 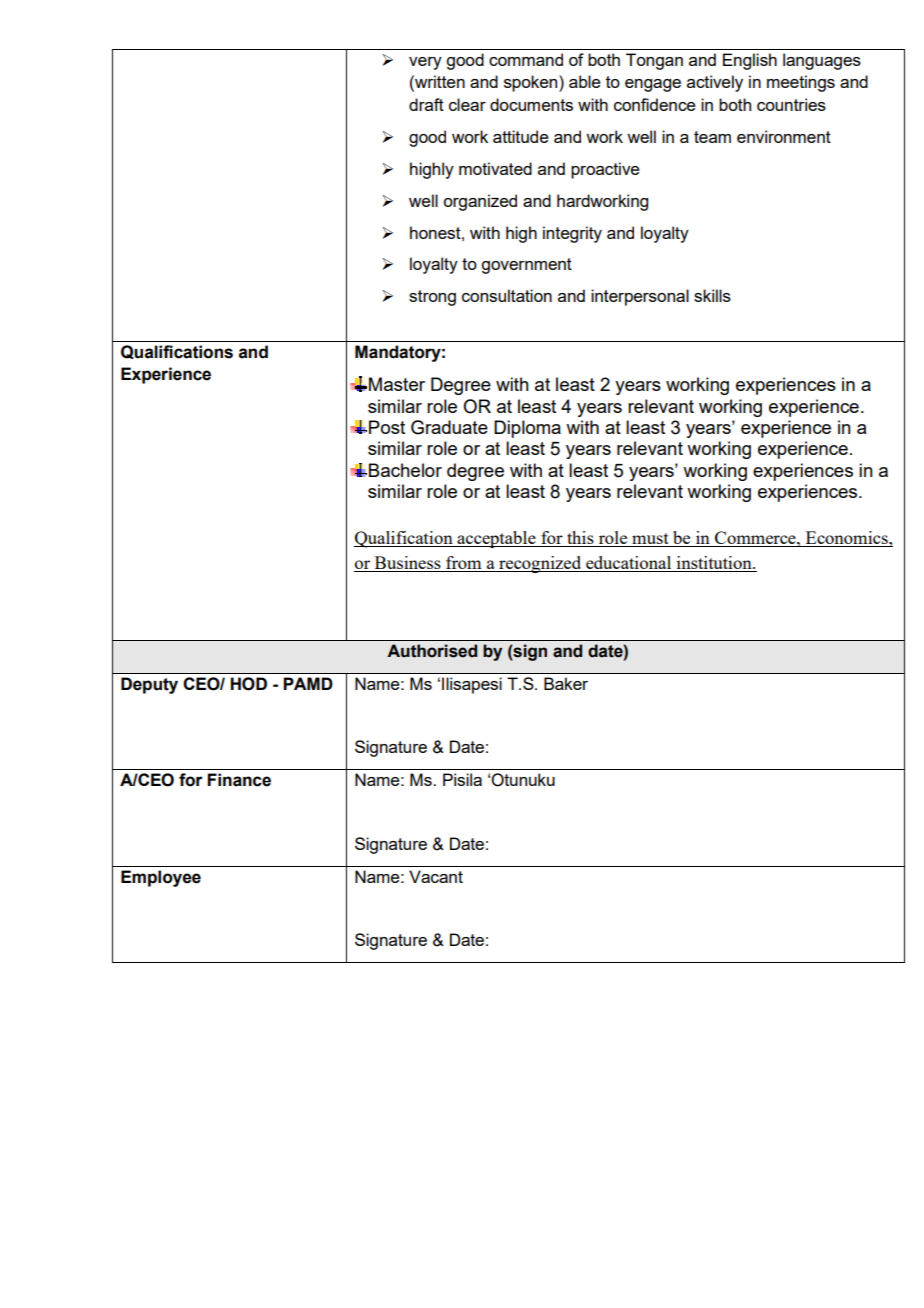 What do you see at coordinates (161, 878) in the document?
I see `Employee` at bounding box center [161, 878].
